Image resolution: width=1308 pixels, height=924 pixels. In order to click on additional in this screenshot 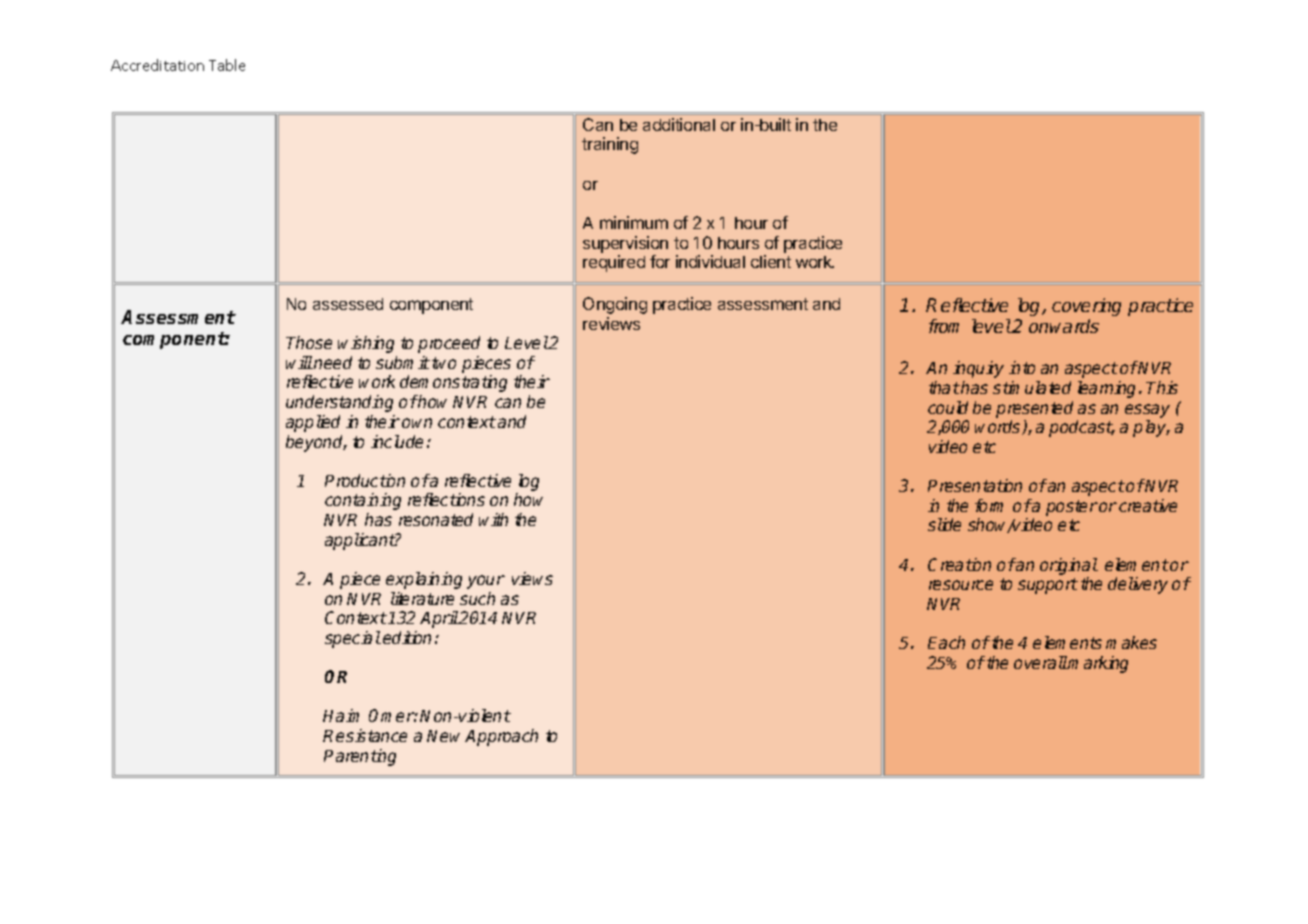, I will do `click(679, 124)`.
